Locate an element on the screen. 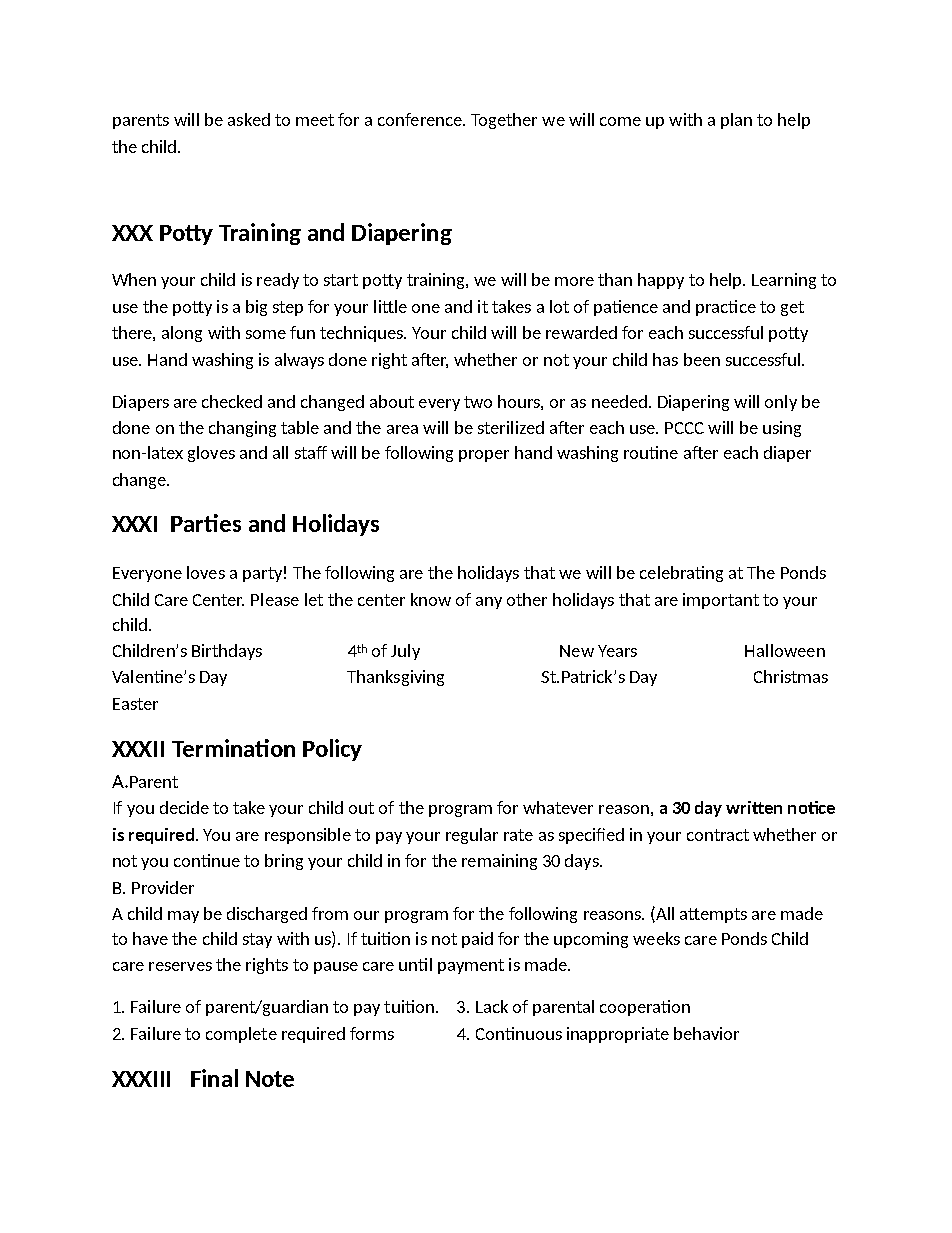  Provider is located at coordinates (163, 887).
